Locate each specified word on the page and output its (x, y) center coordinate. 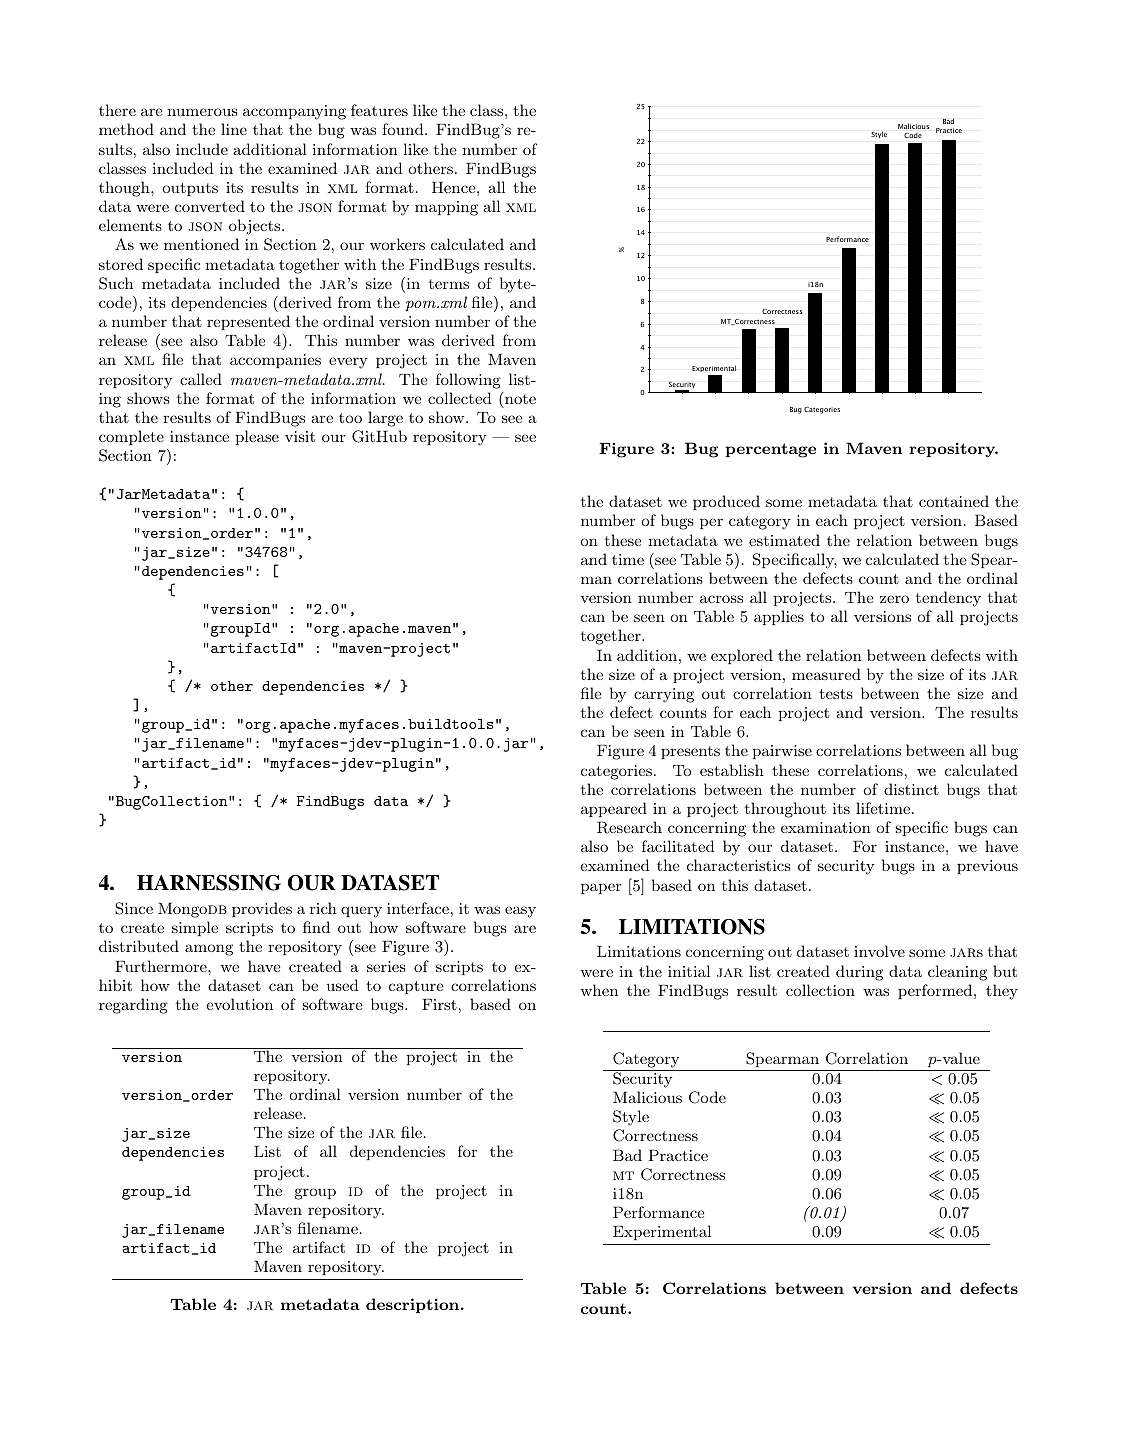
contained (954, 501)
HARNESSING (209, 883)
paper (601, 888)
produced (726, 502)
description (412, 1305)
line (234, 129)
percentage (770, 450)
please (257, 437)
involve (879, 951)
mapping (446, 208)
